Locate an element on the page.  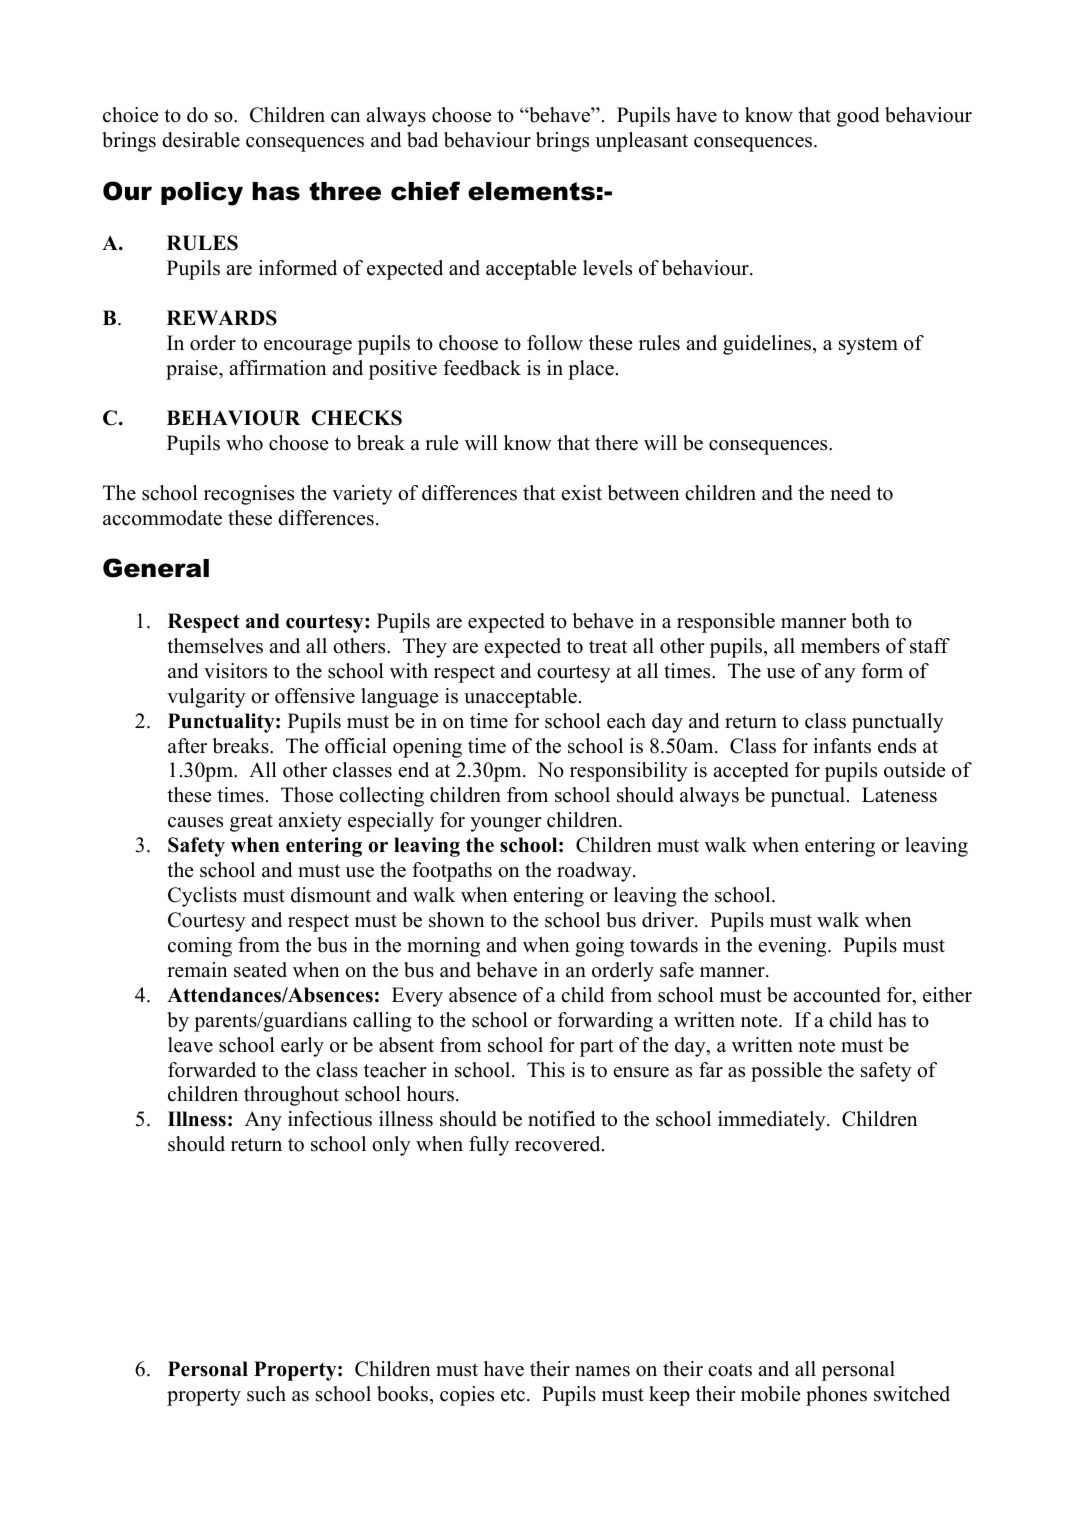
unpleasant is located at coordinates (641, 142).
